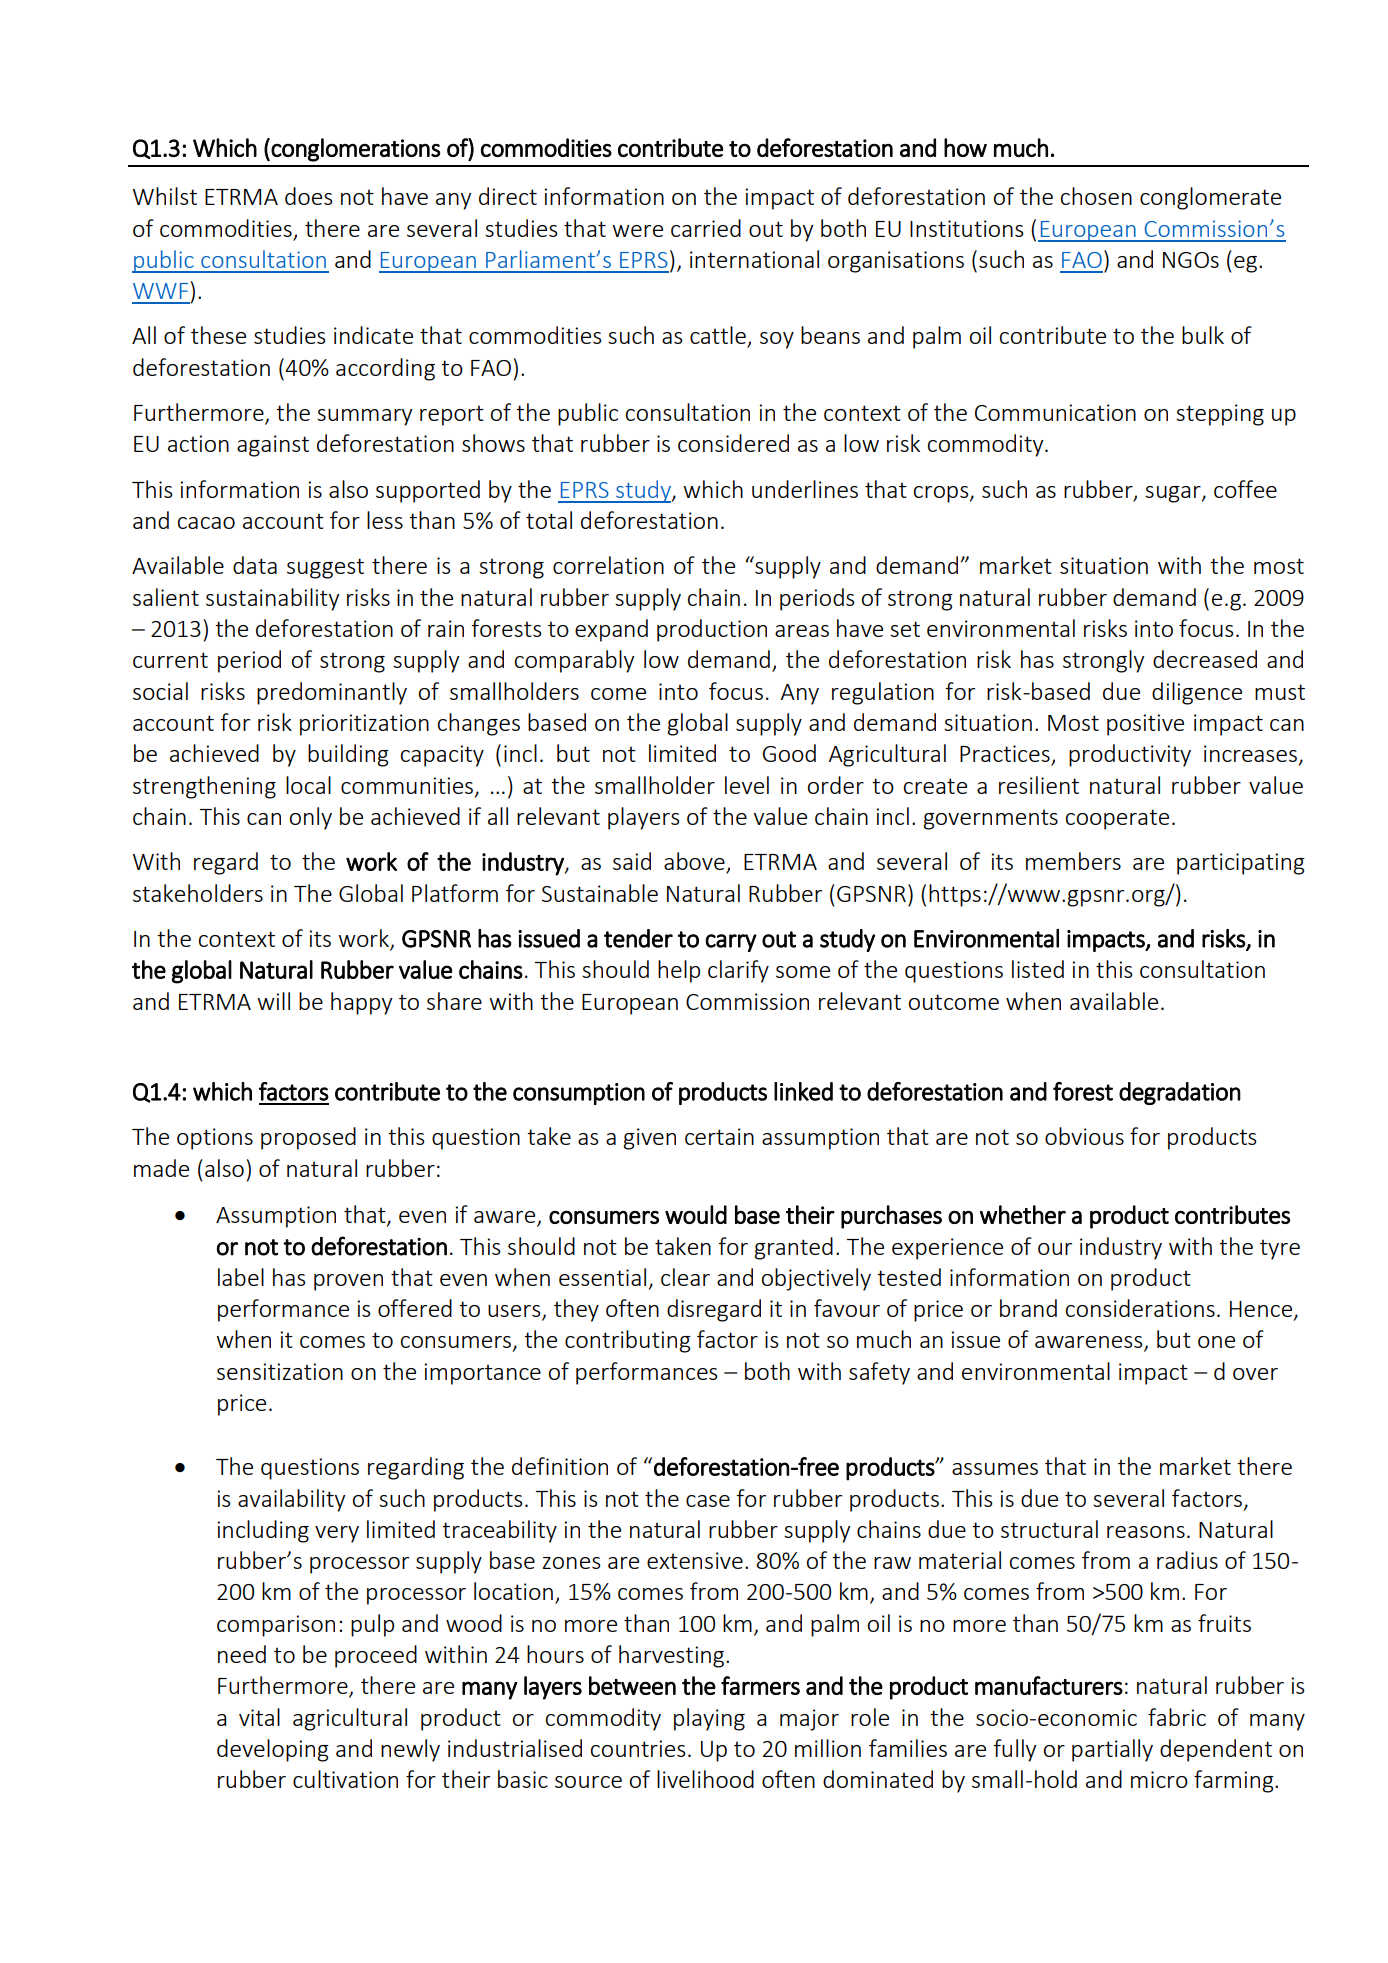 This page has width=1388, height=1963. What do you see at coordinates (706, 228) in the page?
I see `carried` at bounding box center [706, 228].
